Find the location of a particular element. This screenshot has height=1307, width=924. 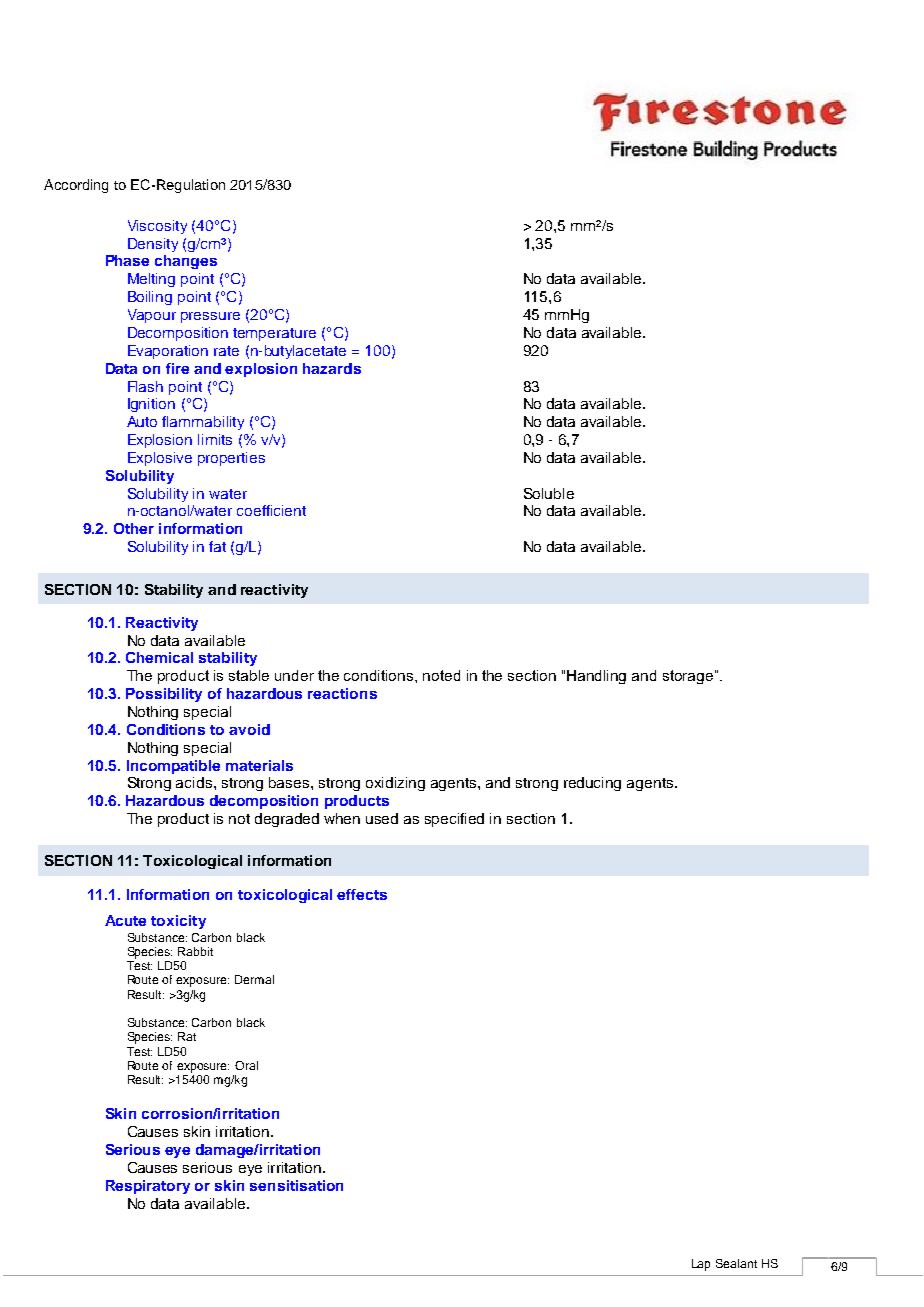

Soluble is located at coordinates (549, 493).
